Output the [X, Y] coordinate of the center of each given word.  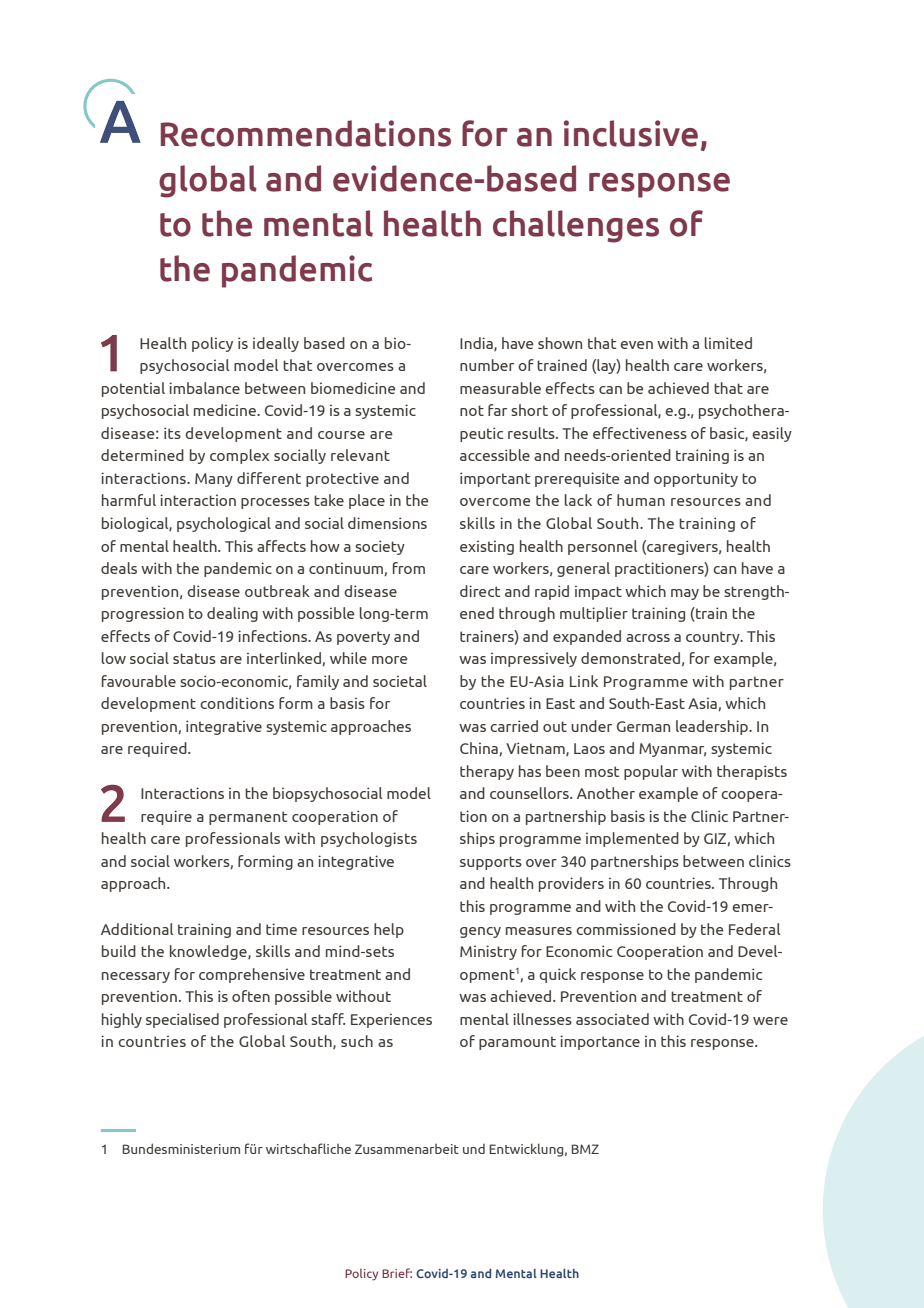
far [497, 410]
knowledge [209, 952]
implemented [632, 839]
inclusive [631, 133]
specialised [182, 1020]
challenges [576, 226]
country [714, 638]
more [390, 660]
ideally [276, 344]
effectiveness [640, 433]
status [194, 658]
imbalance [204, 388]
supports [491, 863]
